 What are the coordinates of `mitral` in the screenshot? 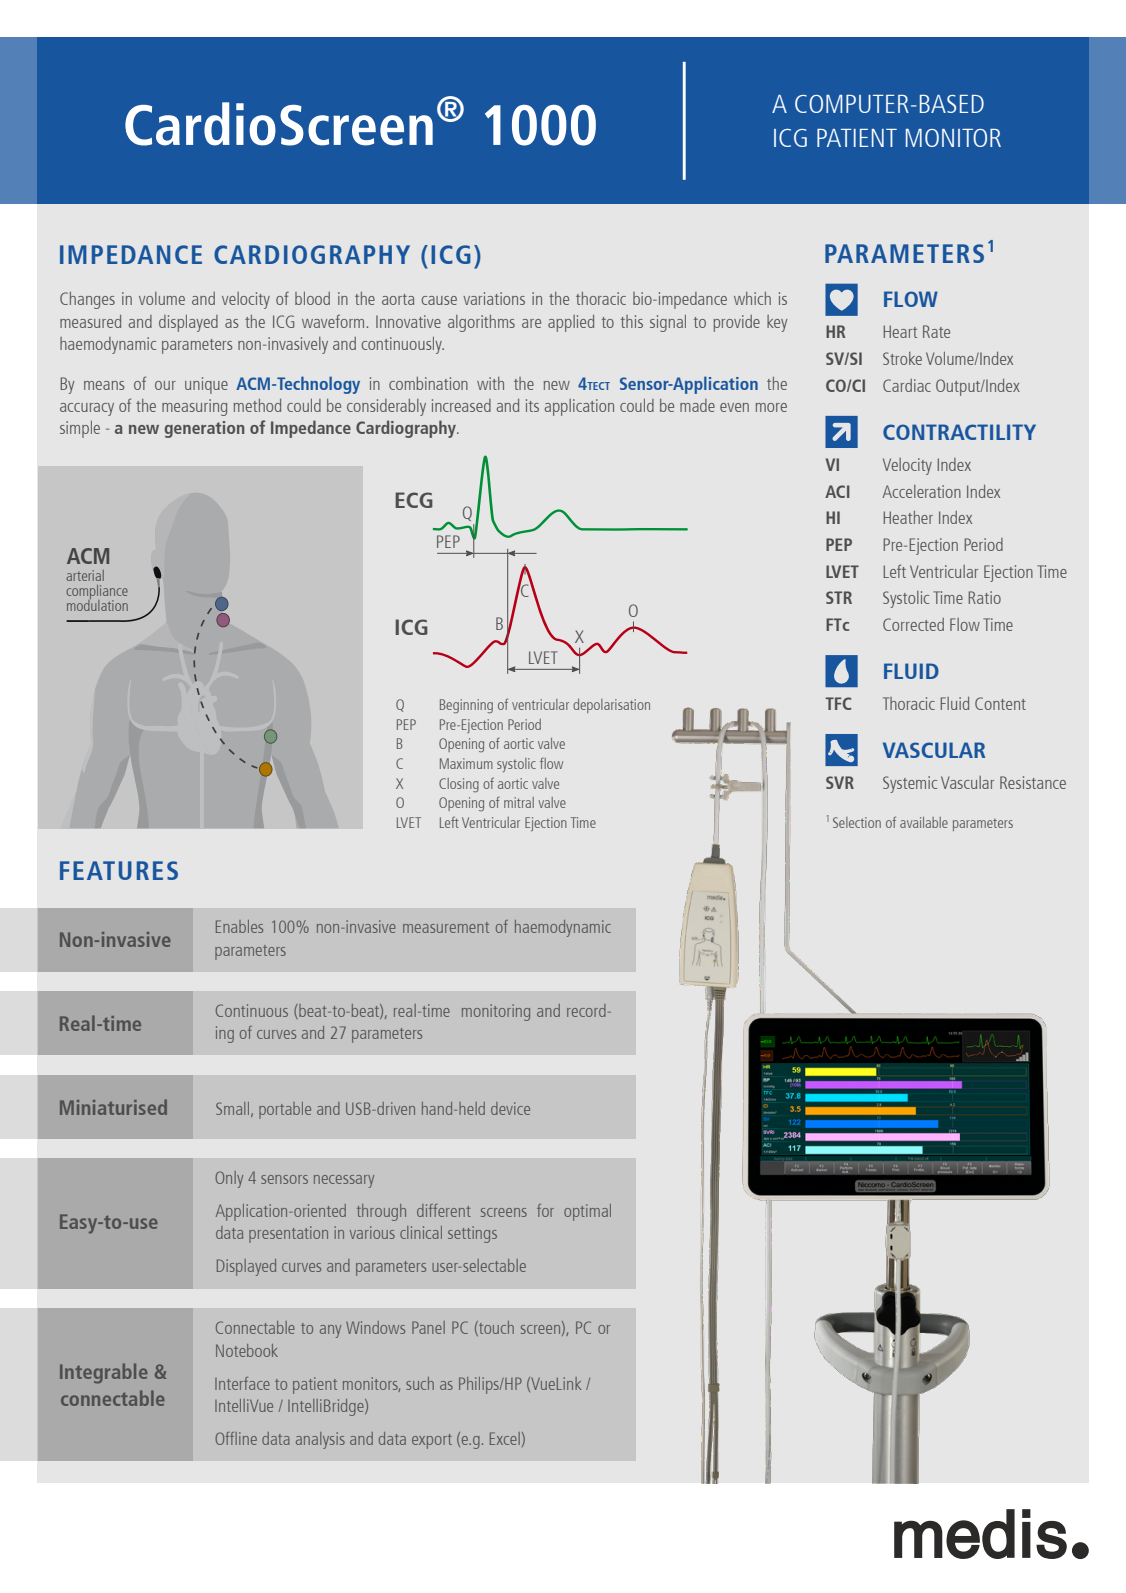 It's located at (519, 802).
